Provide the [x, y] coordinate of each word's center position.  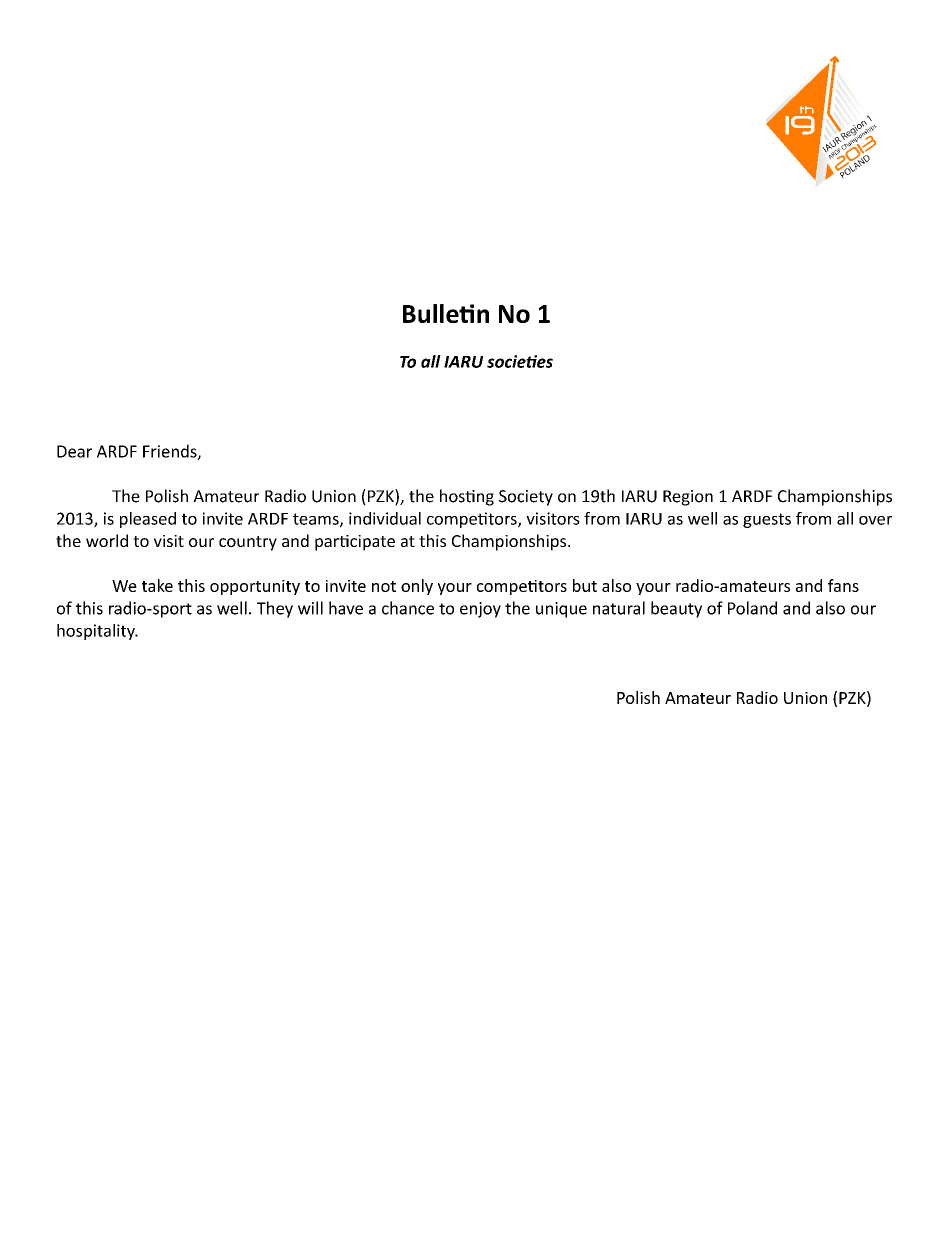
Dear [74, 451]
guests [767, 520]
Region [688, 498]
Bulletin [446, 313]
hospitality [97, 632]
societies [520, 361]
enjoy [480, 610]
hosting [467, 497]
